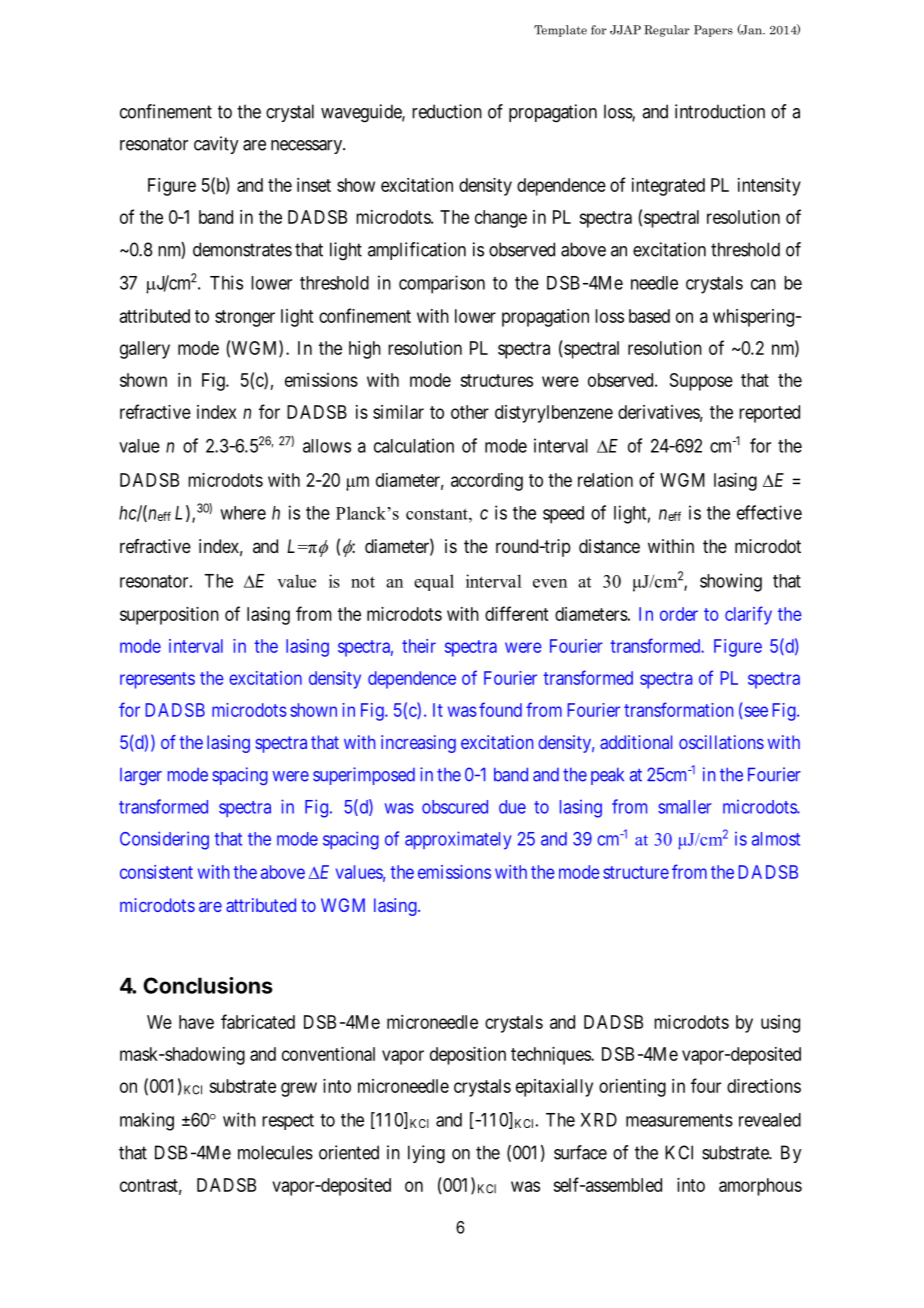 The height and width of the page is (1308, 924). Describe the element at coordinates (679, 1120) in the page. I see `measurements` at that location.
